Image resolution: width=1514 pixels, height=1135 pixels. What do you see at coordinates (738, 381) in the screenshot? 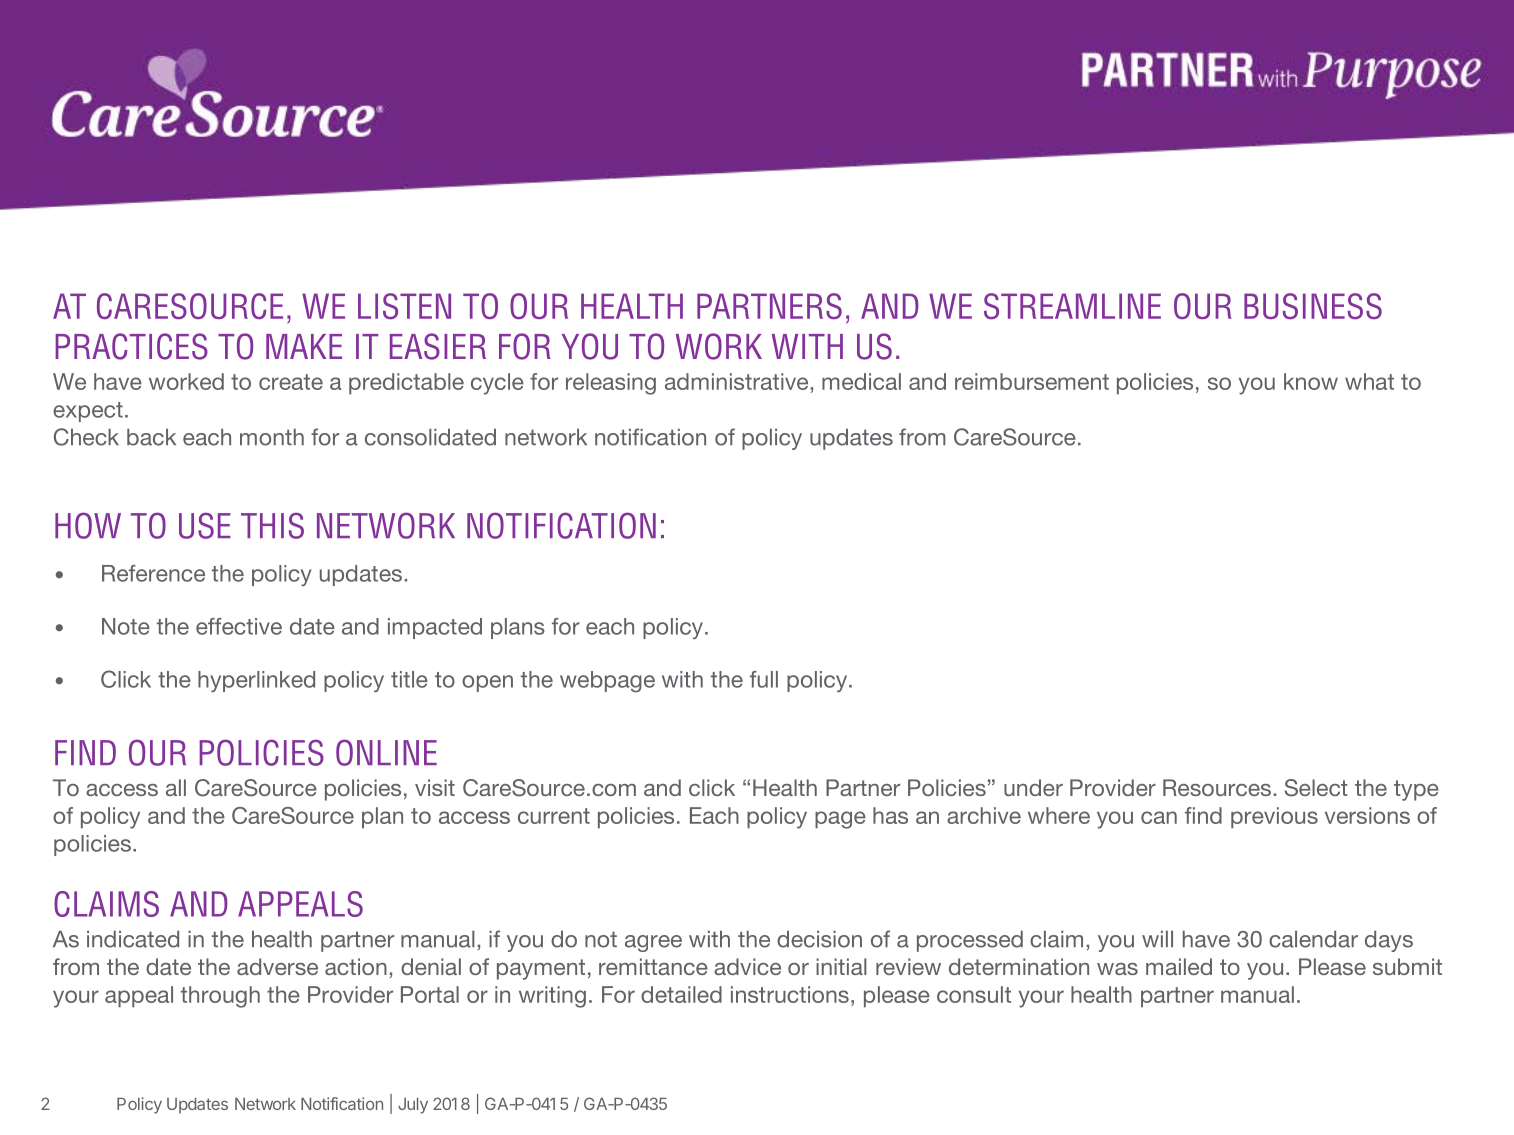
I see `administrative` at bounding box center [738, 381].
